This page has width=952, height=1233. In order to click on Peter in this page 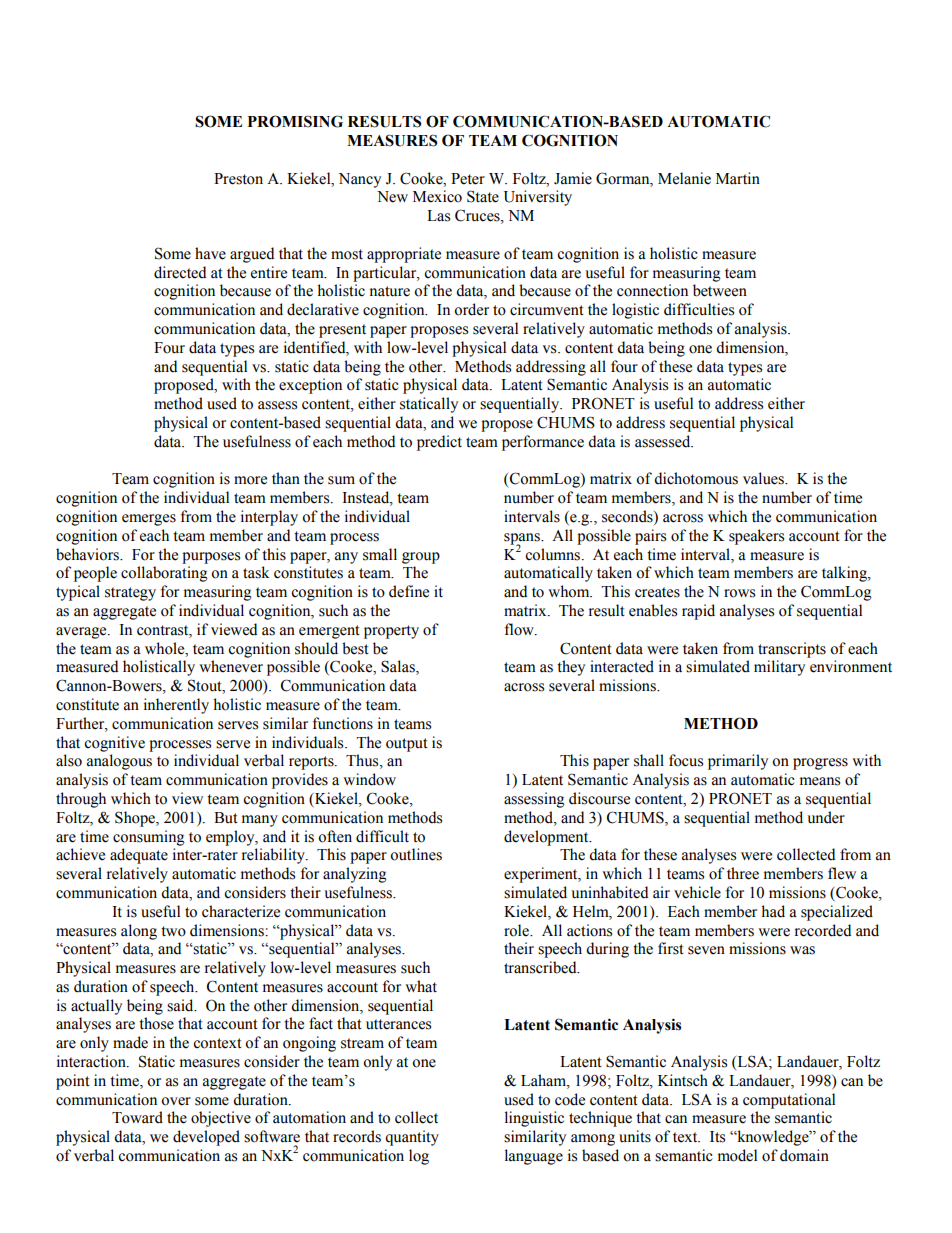, I will do `click(468, 179)`.
